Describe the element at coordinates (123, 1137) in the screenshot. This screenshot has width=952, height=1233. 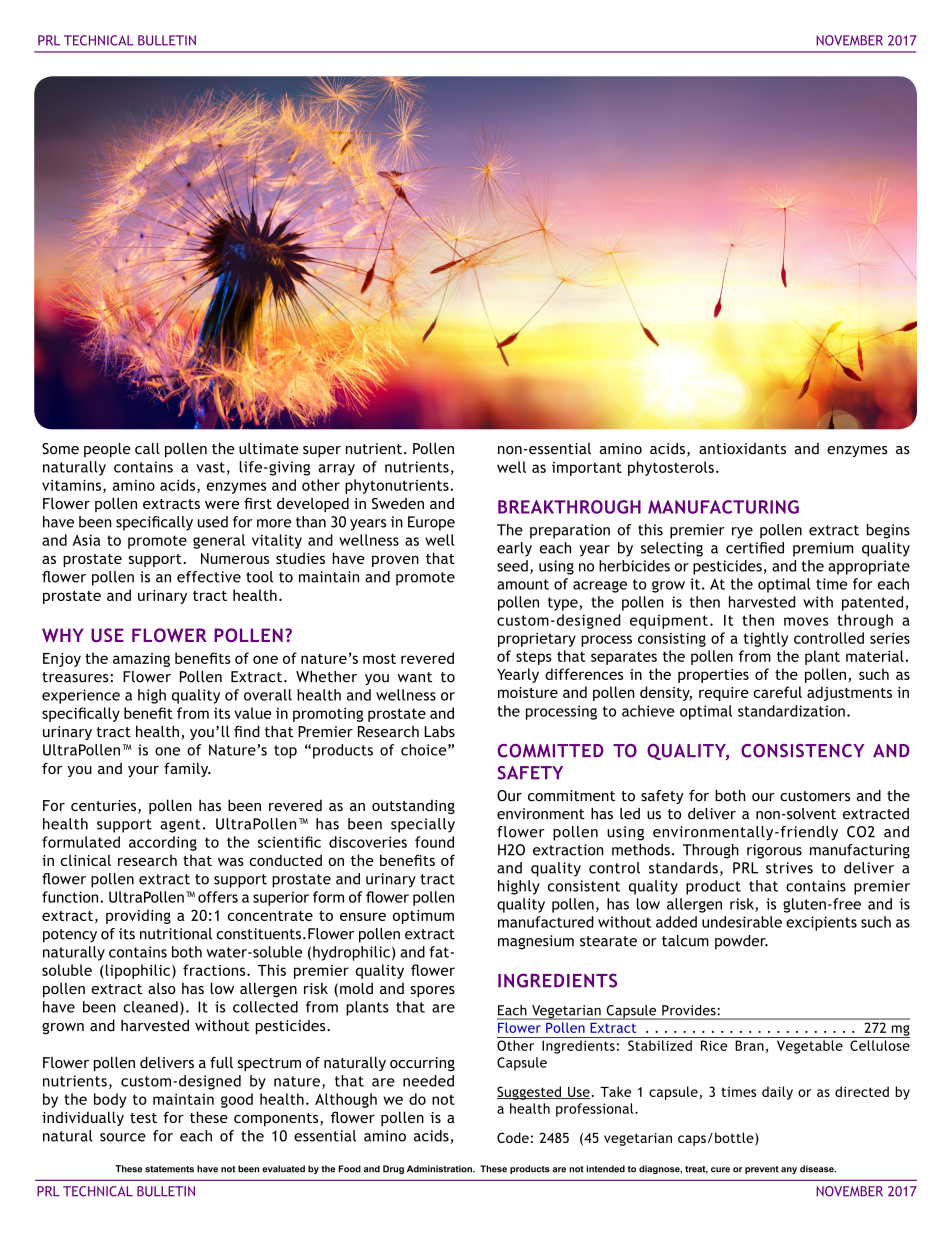
I see `source` at that location.
